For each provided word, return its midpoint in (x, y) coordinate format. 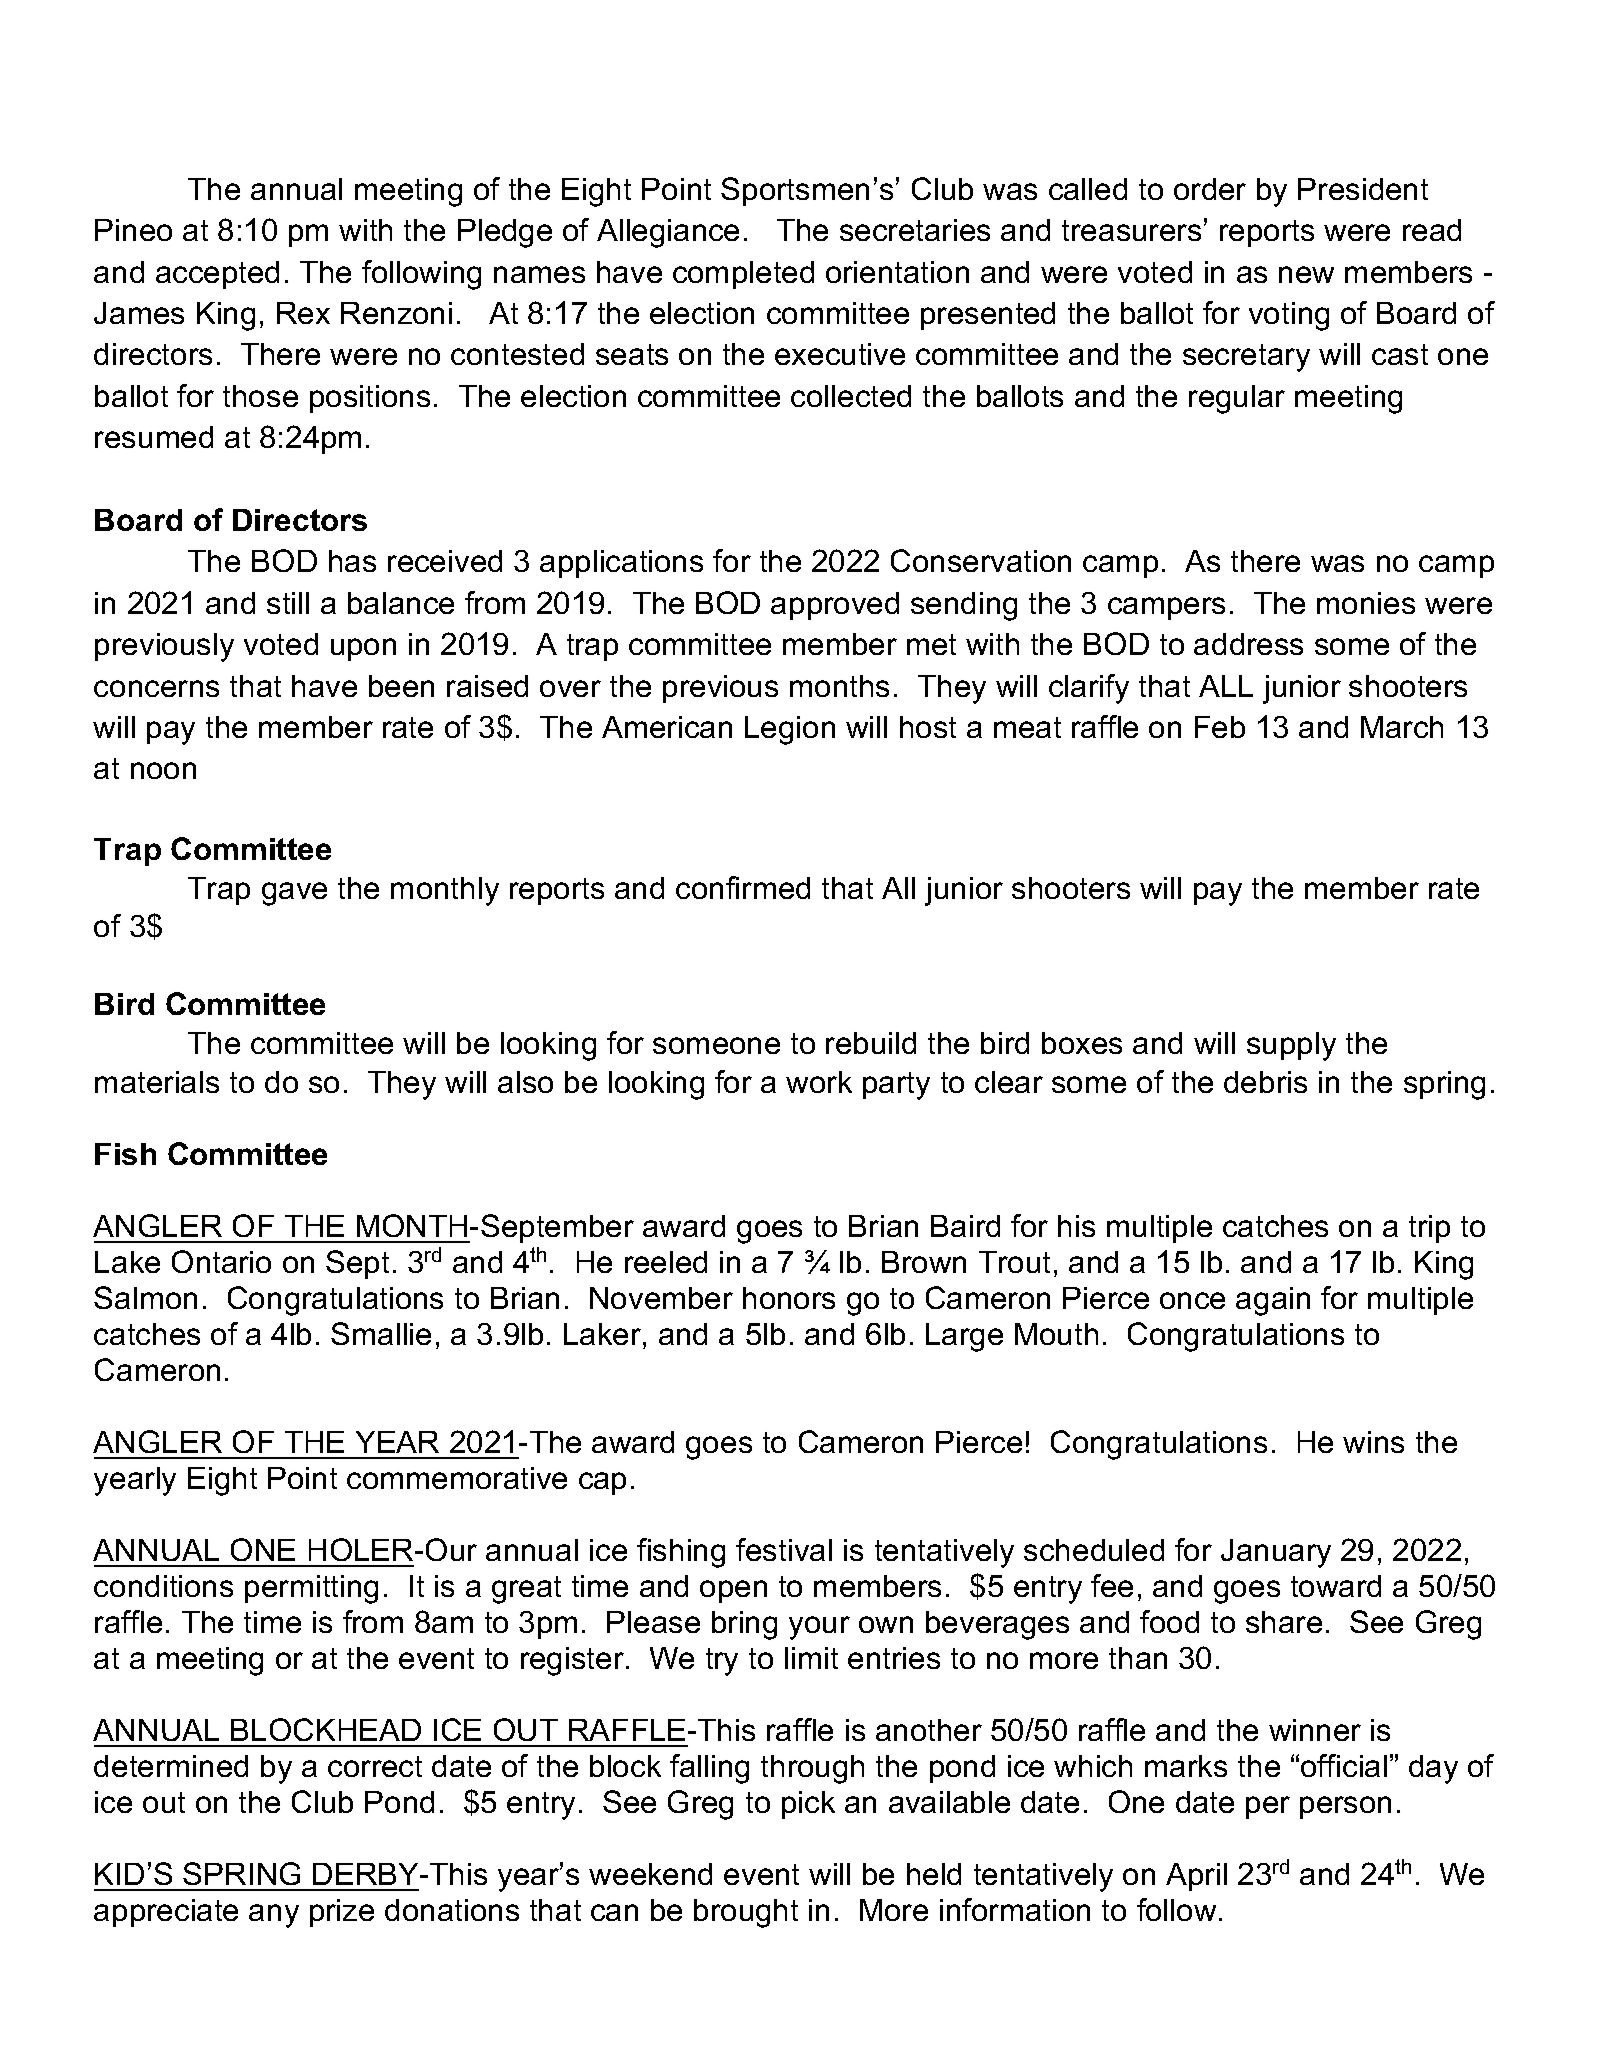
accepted (217, 275)
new (1306, 274)
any (274, 1916)
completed (743, 275)
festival (784, 1549)
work (819, 1082)
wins (1373, 1442)
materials (157, 1082)
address (1248, 644)
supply (1291, 1046)
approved (835, 606)
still (288, 603)
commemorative (457, 1478)
